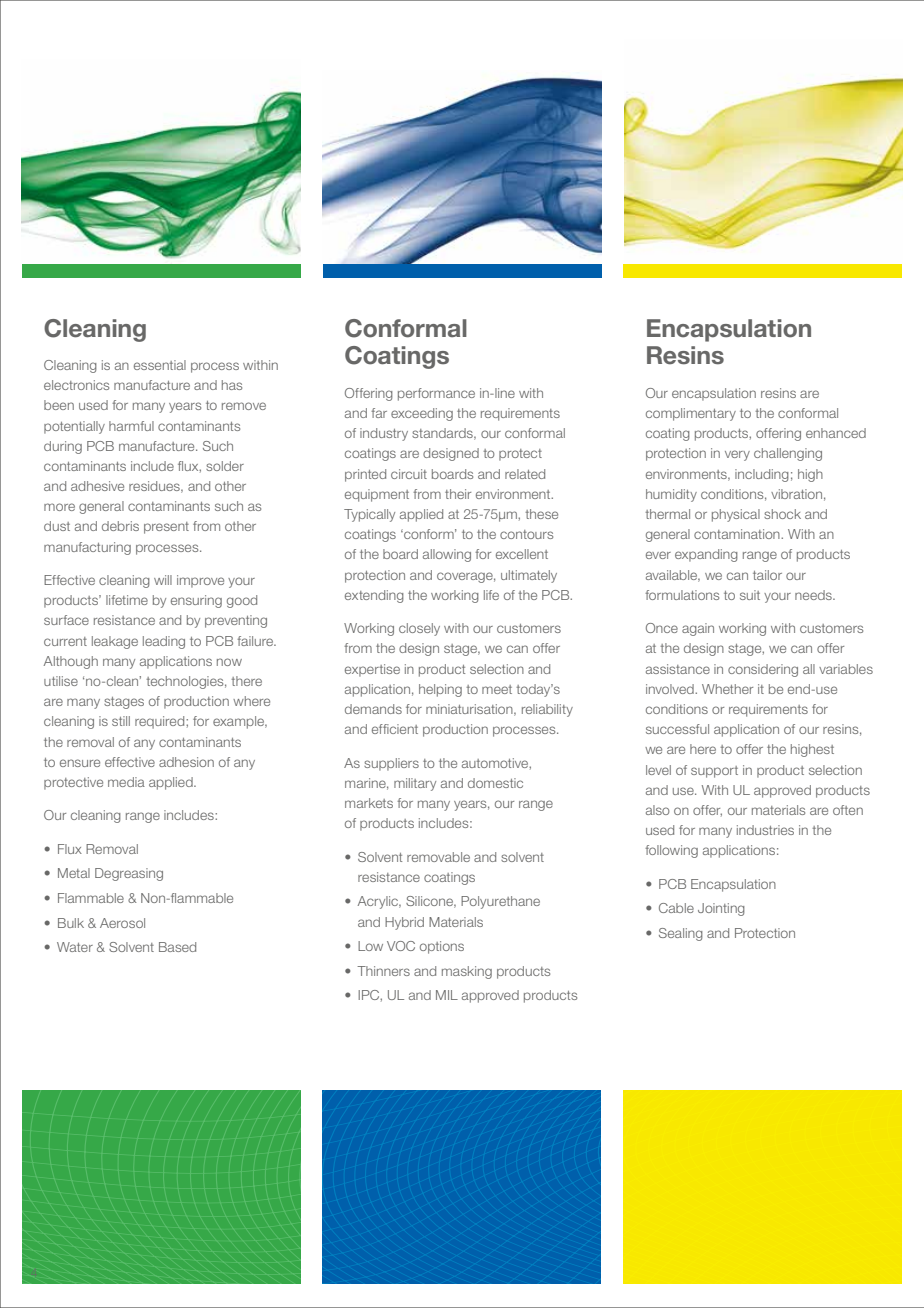 The image size is (924, 1308). Describe the element at coordinates (750, 595) in the screenshot. I see `suit` at that location.
